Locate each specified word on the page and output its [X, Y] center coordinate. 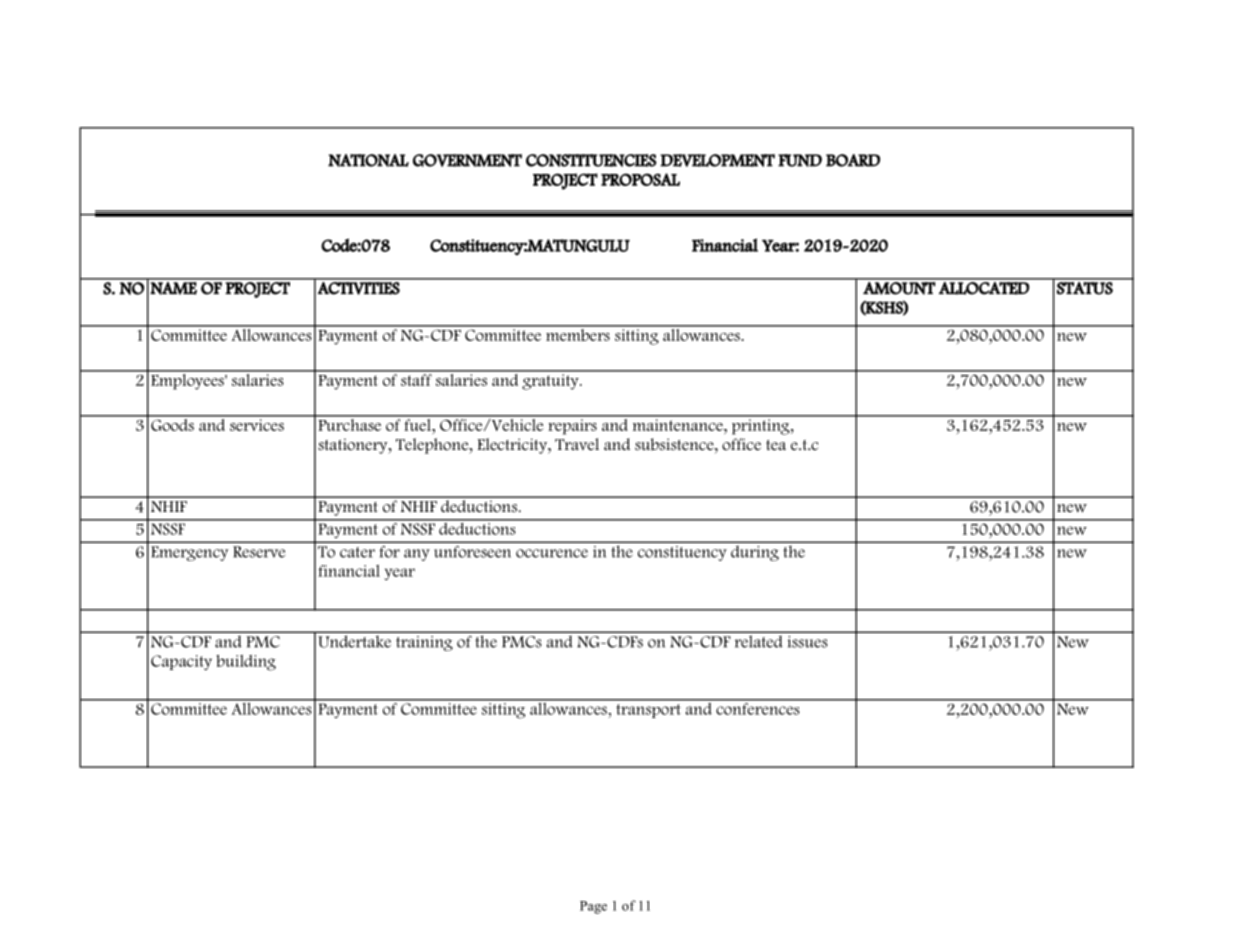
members [578, 333]
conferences [758, 707]
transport [648, 711]
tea [776, 445]
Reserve [259, 552]
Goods [172, 423]
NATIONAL [368, 160]
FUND [800, 160]
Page [593, 907]
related [758, 641]
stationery [354, 446]
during [755, 553]
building [246, 662]
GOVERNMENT [467, 160]
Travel [577, 444]
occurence [552, 553]
